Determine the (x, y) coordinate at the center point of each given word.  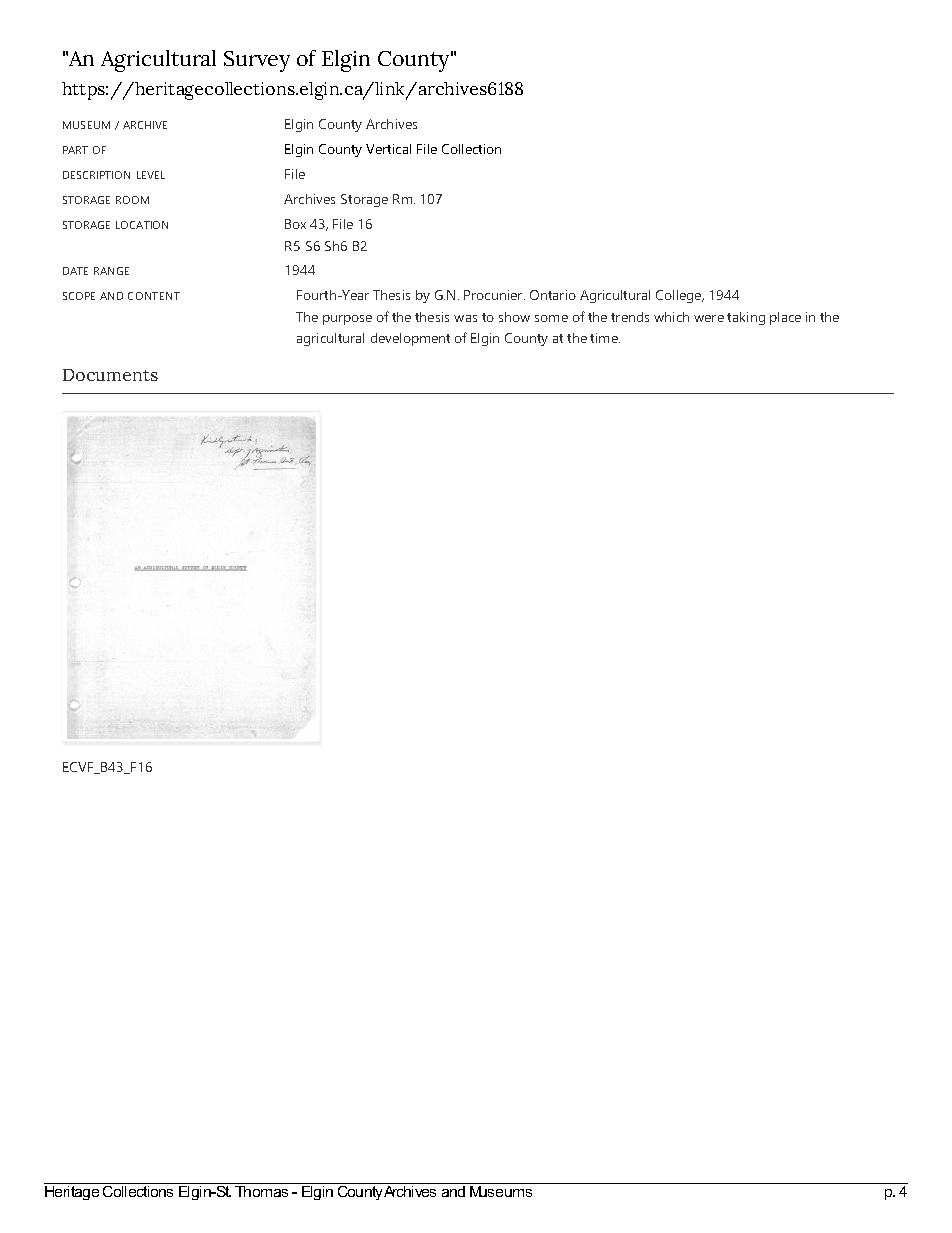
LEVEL (151, 175)
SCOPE (79, 296)
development (410, 339)
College (680, 296)
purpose (347, 320)
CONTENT (154, 296)
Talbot (567, 1183)
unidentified (751, 1183)
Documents (110, 375)
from (632, 1183)
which (671, 317)
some (551, 318)
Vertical (388, 149)
